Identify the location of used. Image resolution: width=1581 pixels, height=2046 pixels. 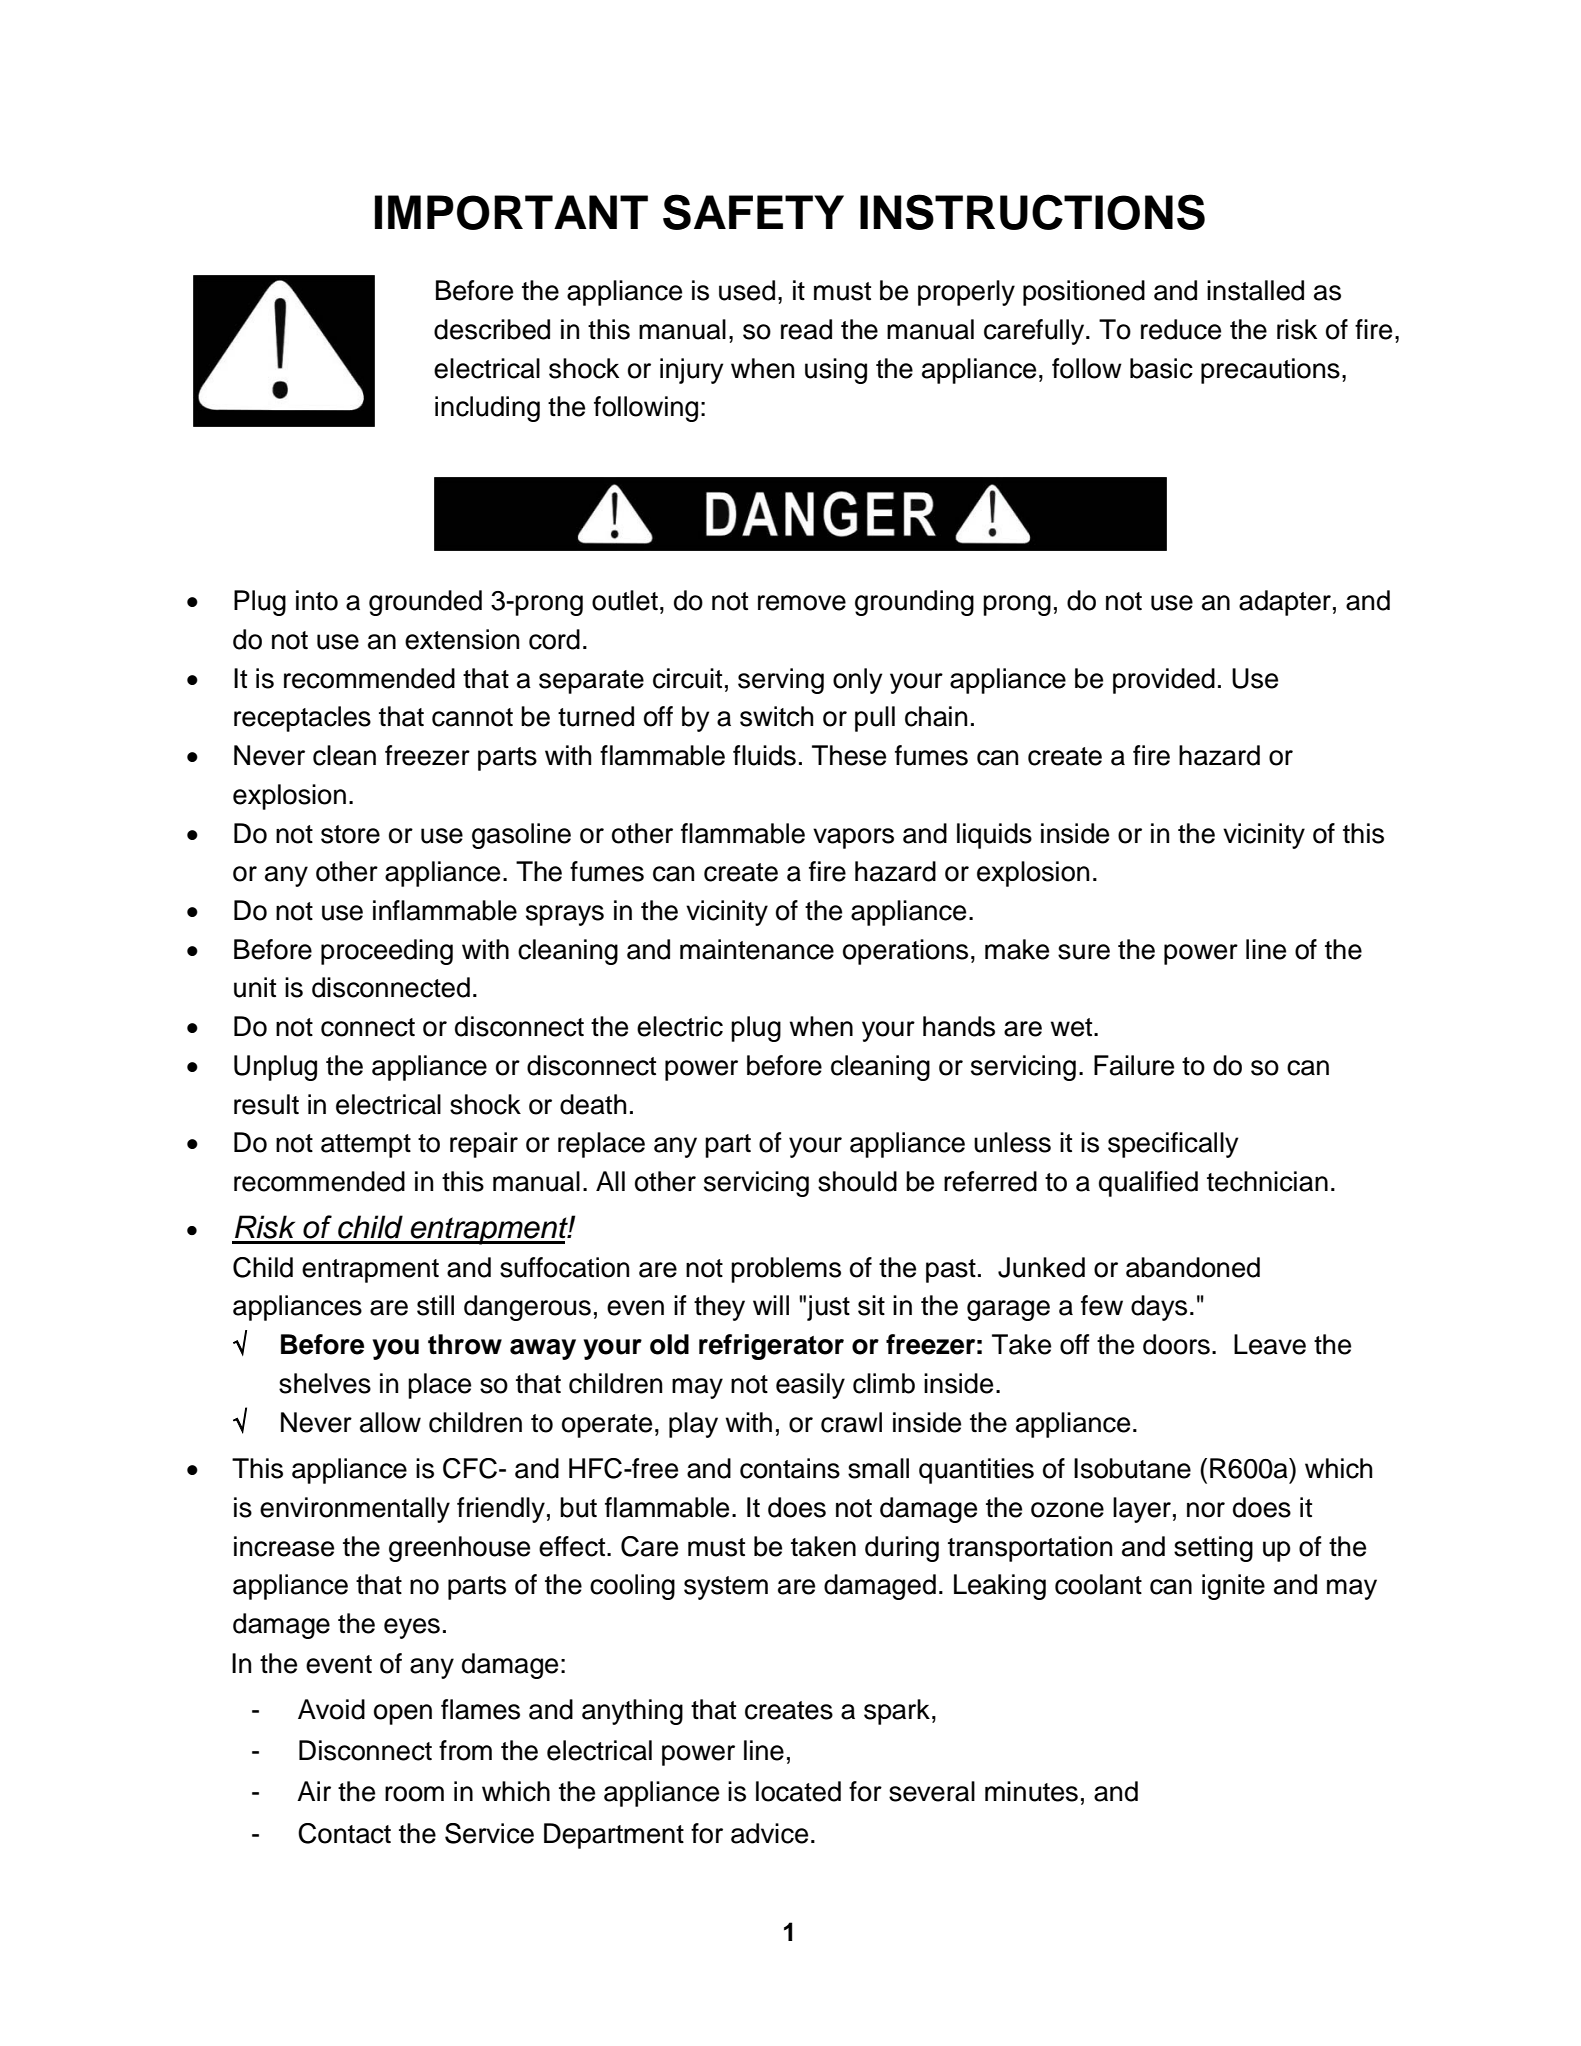
(747, 290).
